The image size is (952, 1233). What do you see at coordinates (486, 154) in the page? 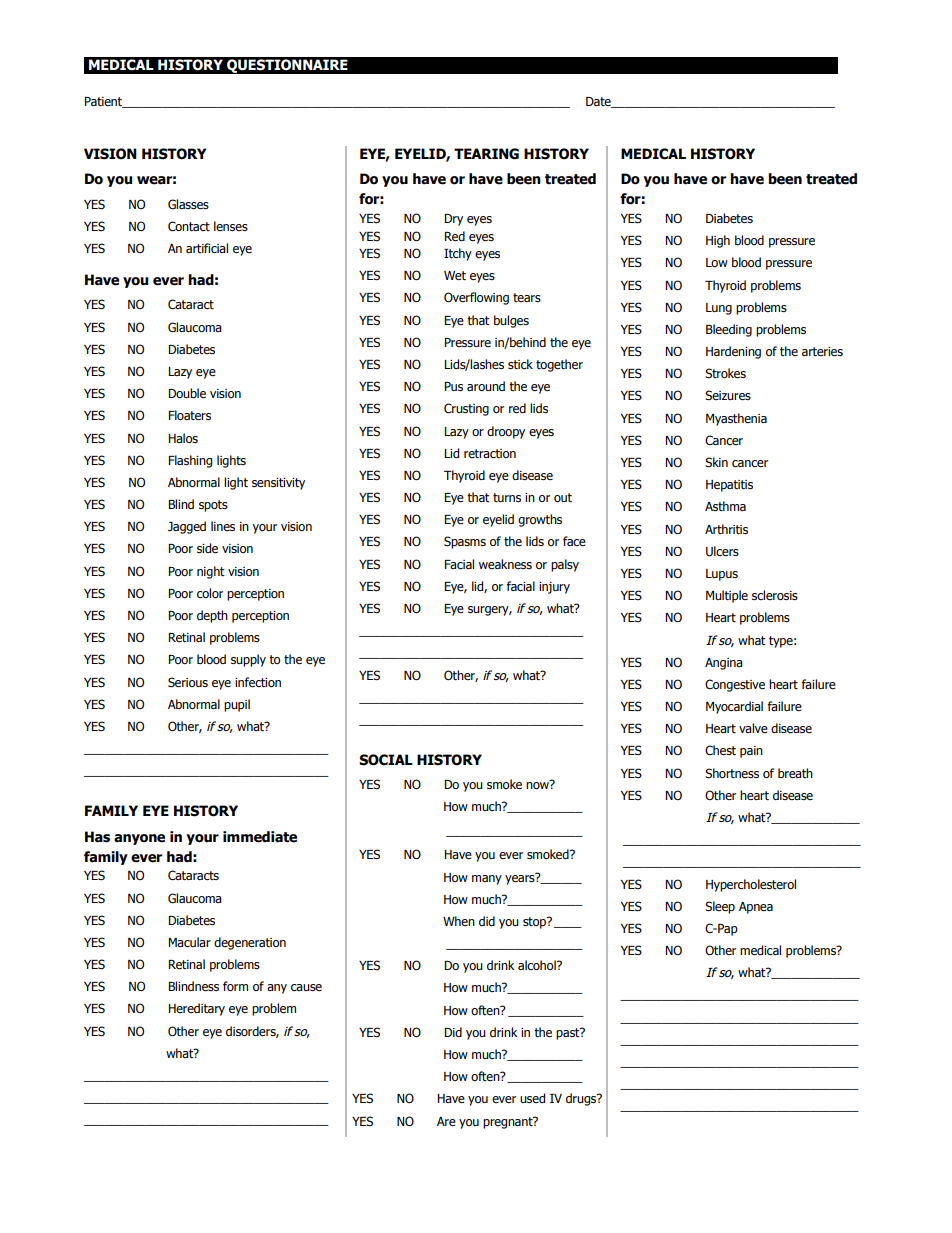
I see `TEARING` at bounding box center [486, 154].
